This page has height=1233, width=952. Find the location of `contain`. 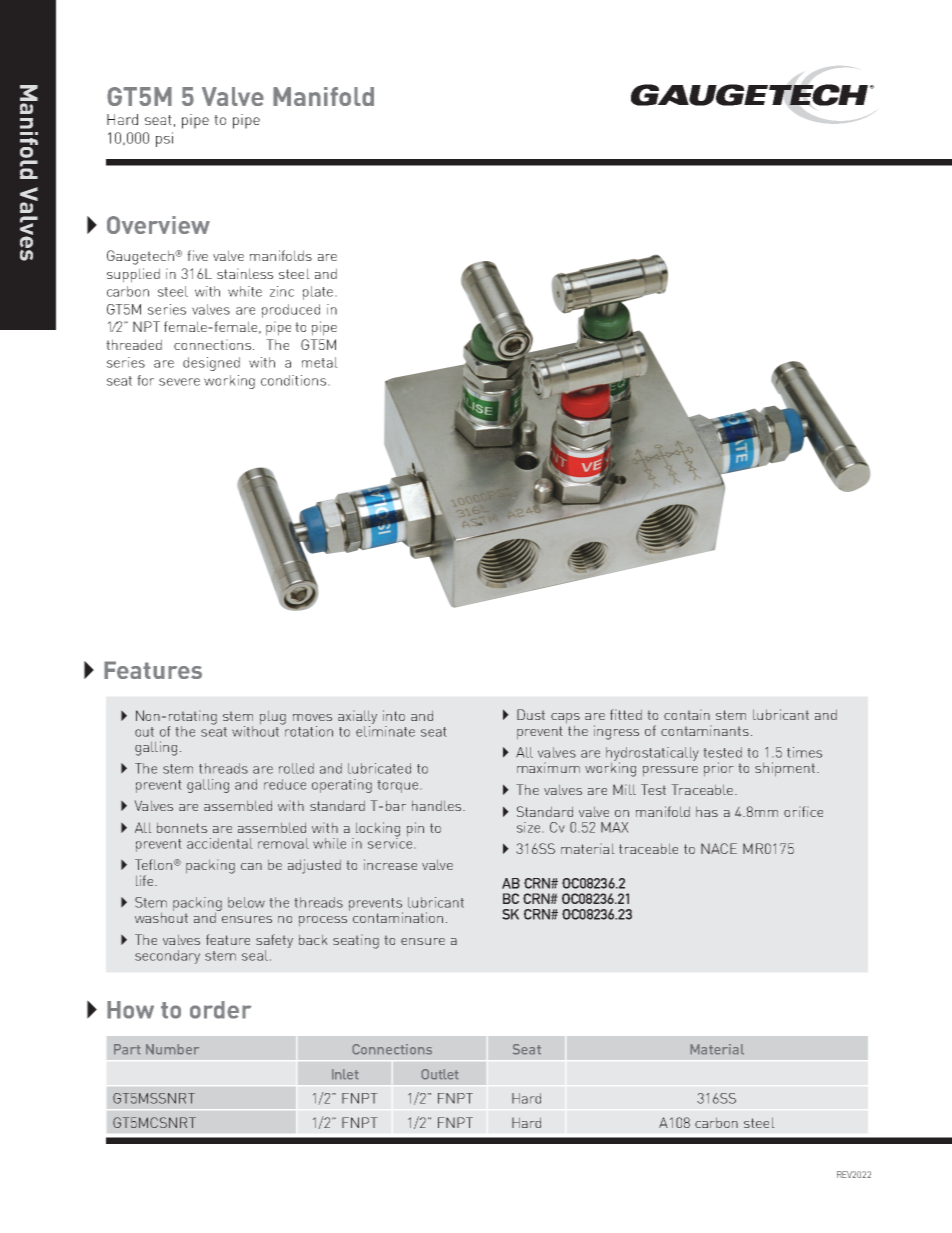

contain is located at coordinates (687, 714).
